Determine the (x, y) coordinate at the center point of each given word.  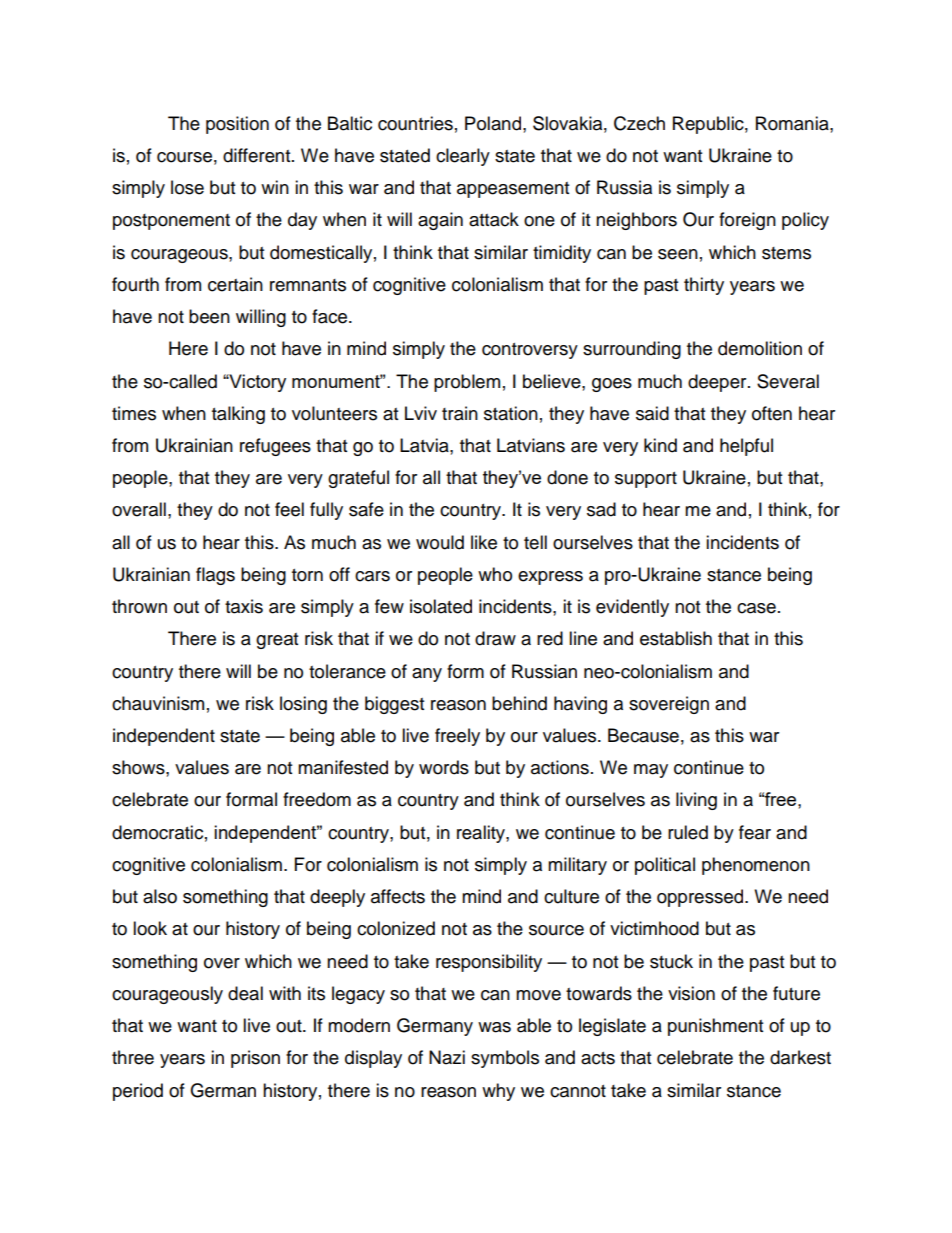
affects (398, 896)
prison (255, 1059)
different (258, 155)
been (209, 316)
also (160, 896)
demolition (760, 348)
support (646, 480)
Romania (793, 123)
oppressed (700, 898)
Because (643, 735)
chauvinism (158, 703)
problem (467, 383)
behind (519, 703)
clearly (463, 157)
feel (289, 509)
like (484, 542)
